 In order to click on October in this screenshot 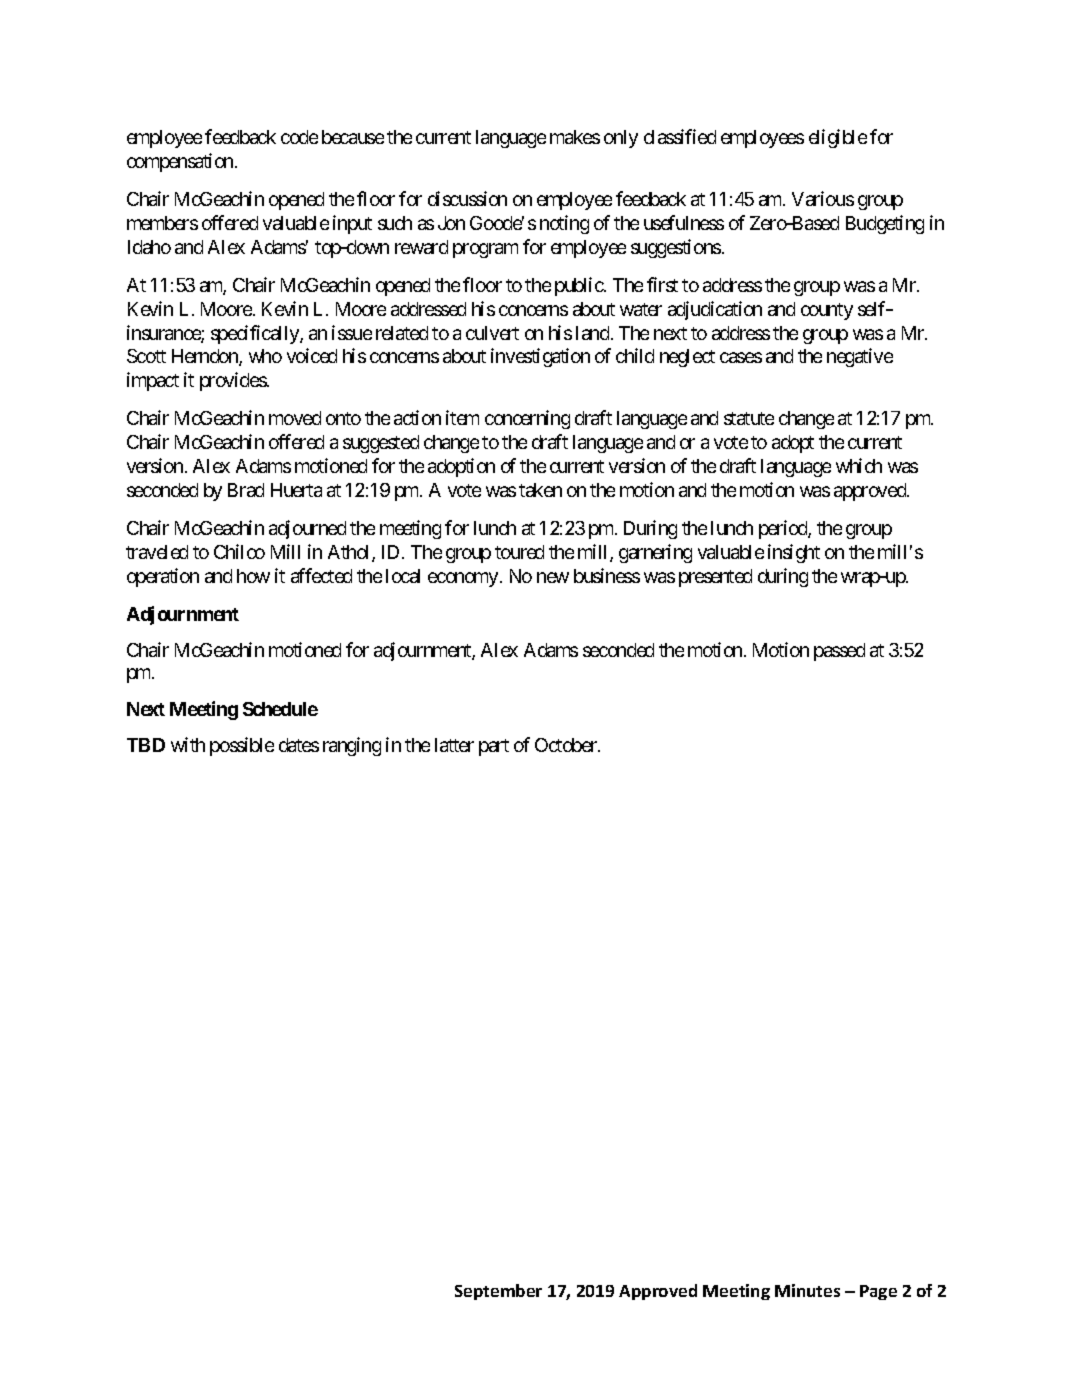, I will do `click(567, 745)`.
